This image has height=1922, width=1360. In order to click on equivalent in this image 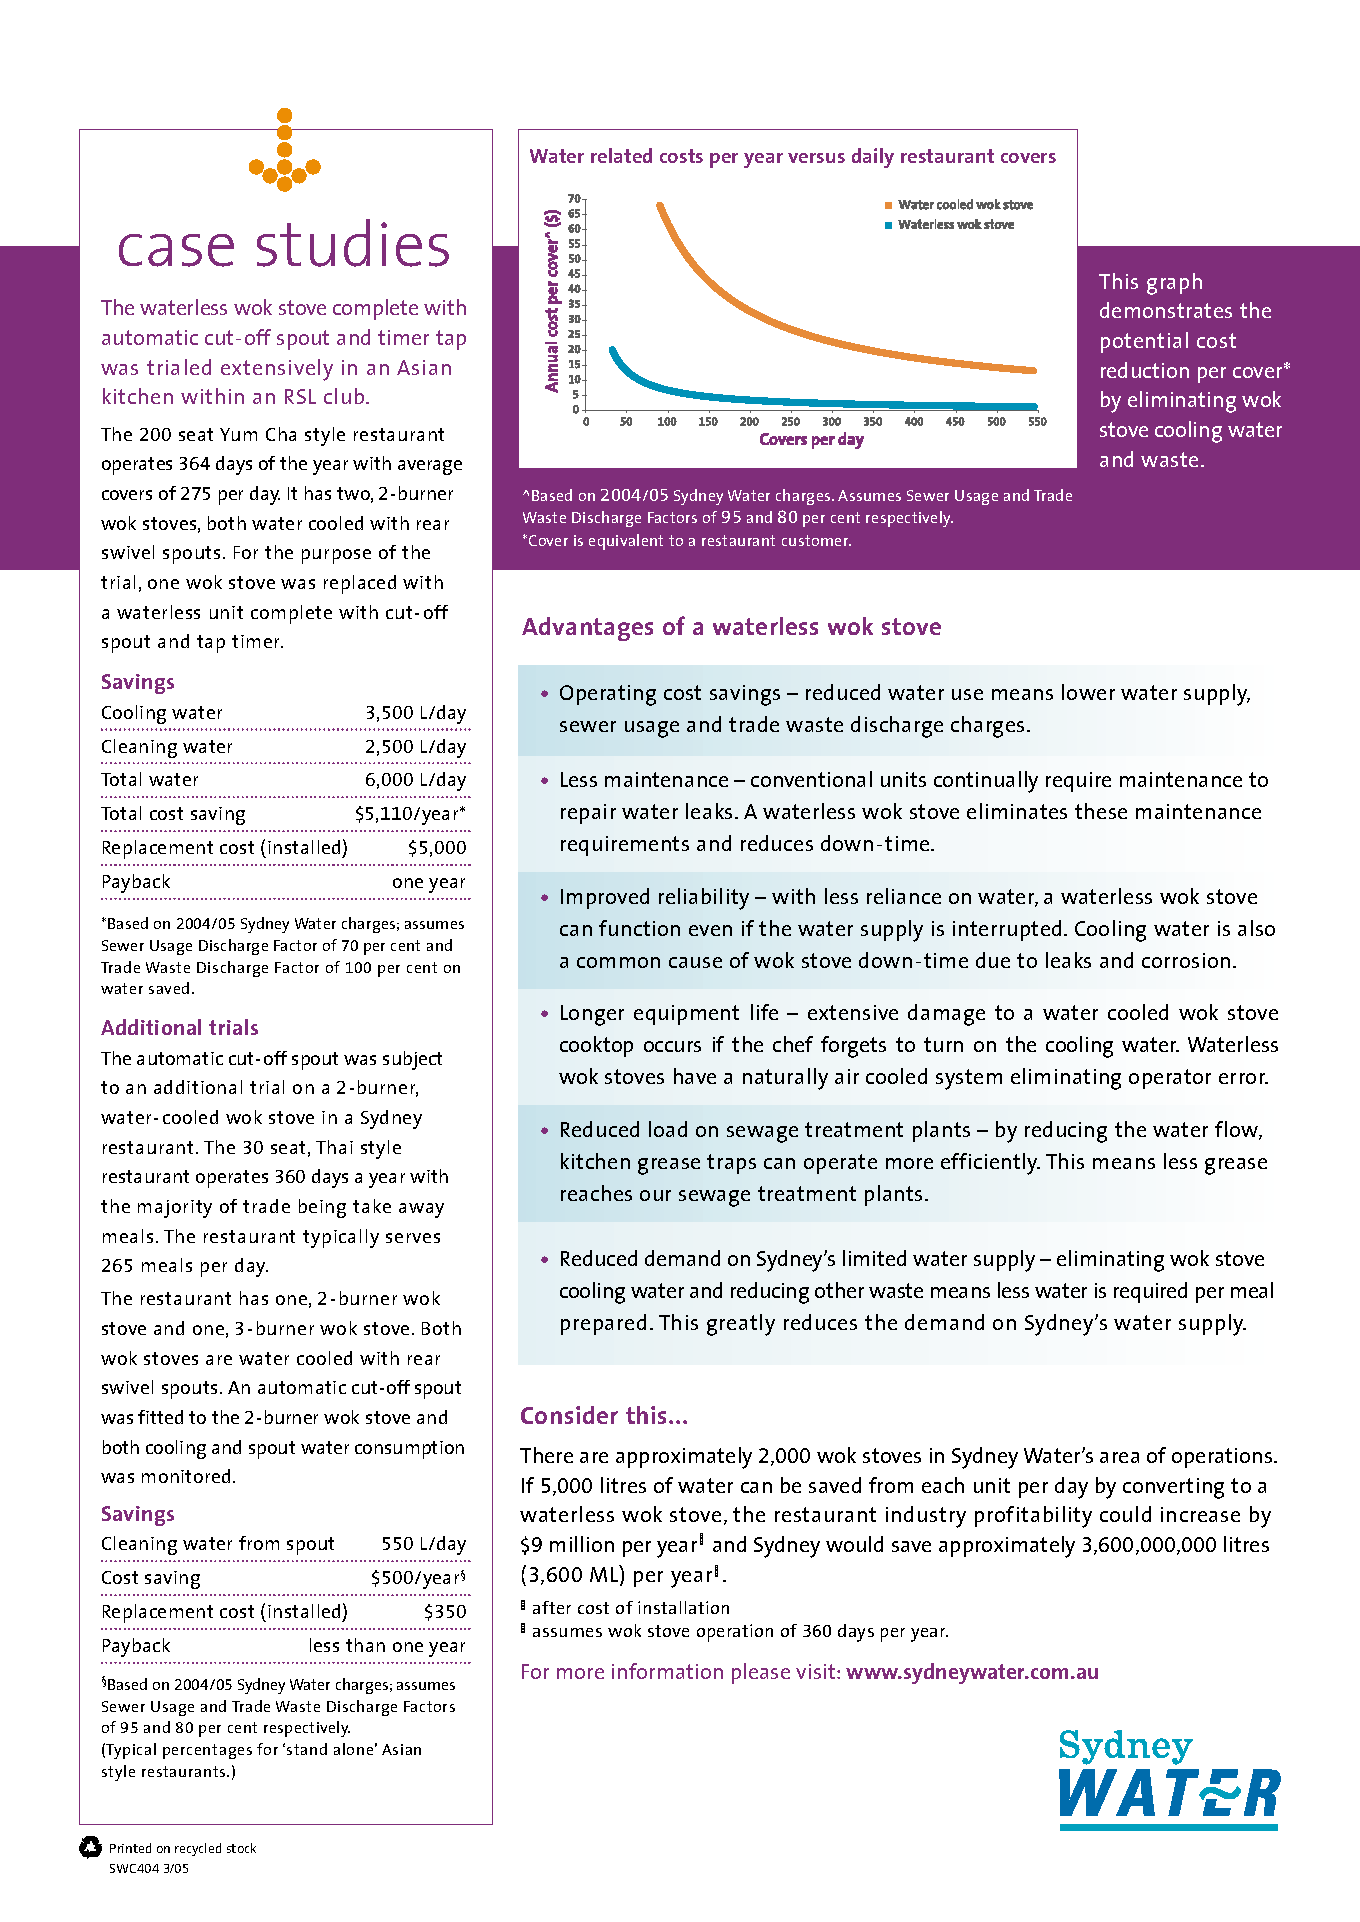, I will do `click(626, 542)`.
